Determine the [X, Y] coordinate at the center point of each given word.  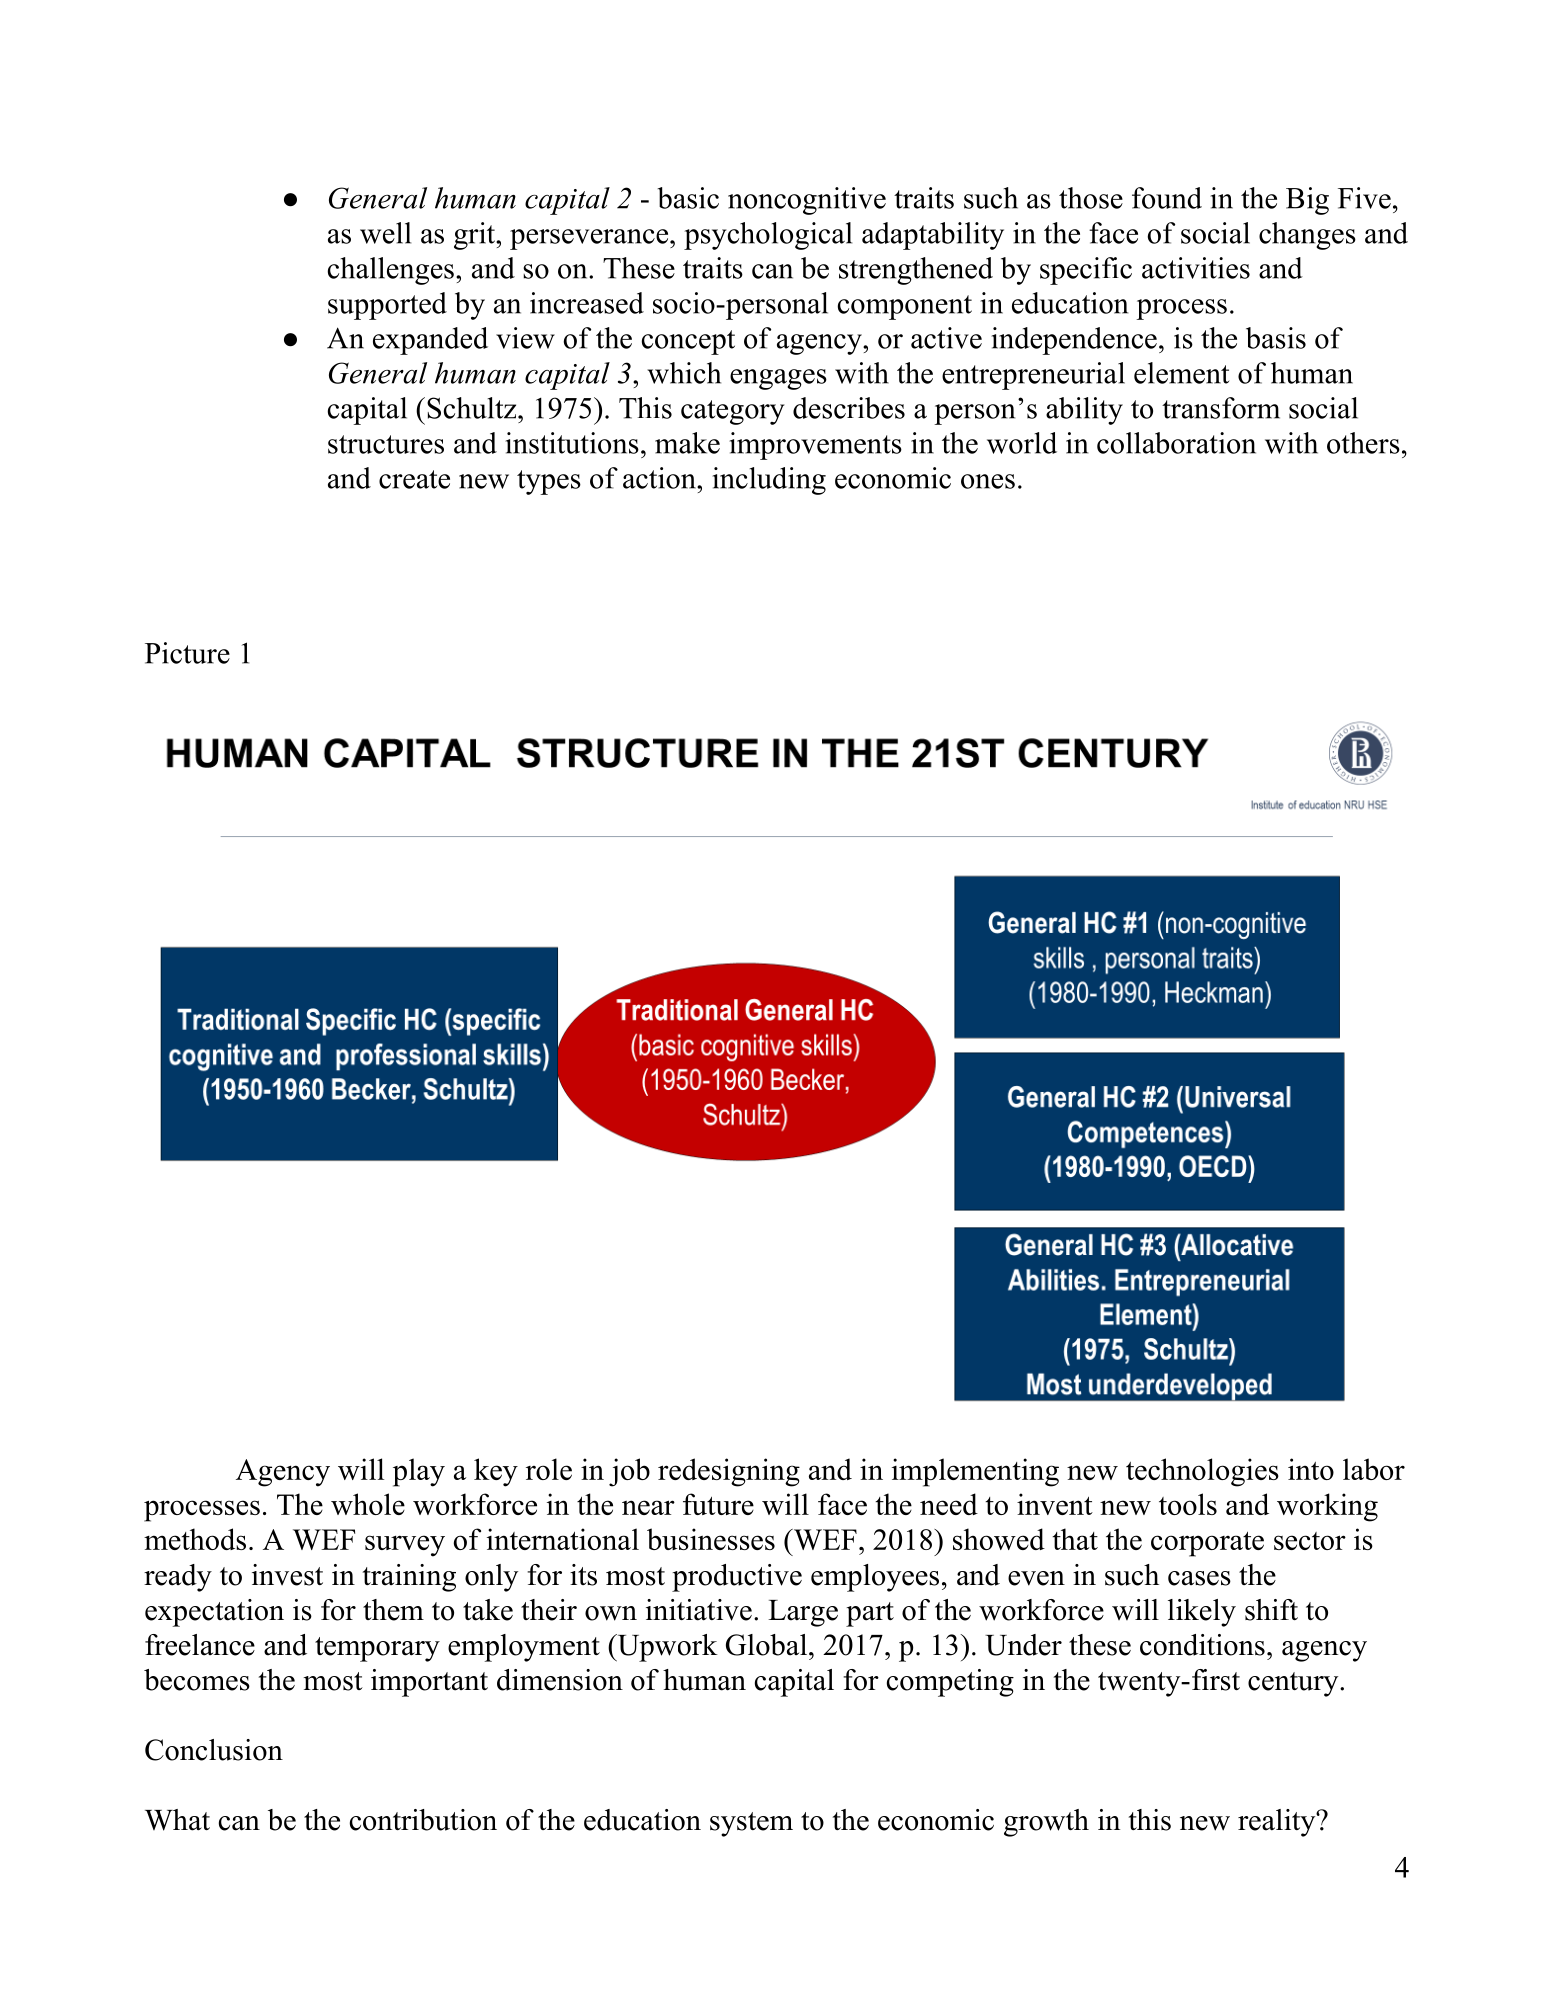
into [1311, 1469]
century [1294, 1684]
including [769, 481]
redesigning [729, 1472]
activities [1196, 268]
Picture [187, 653]
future [718, 1504]
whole [368, 1504]
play [419, 1472]
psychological [768, 236]
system [751, 1824]
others [1363, 443]
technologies [1202, 1472]
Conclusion [214, 1750]
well [385, 233]
